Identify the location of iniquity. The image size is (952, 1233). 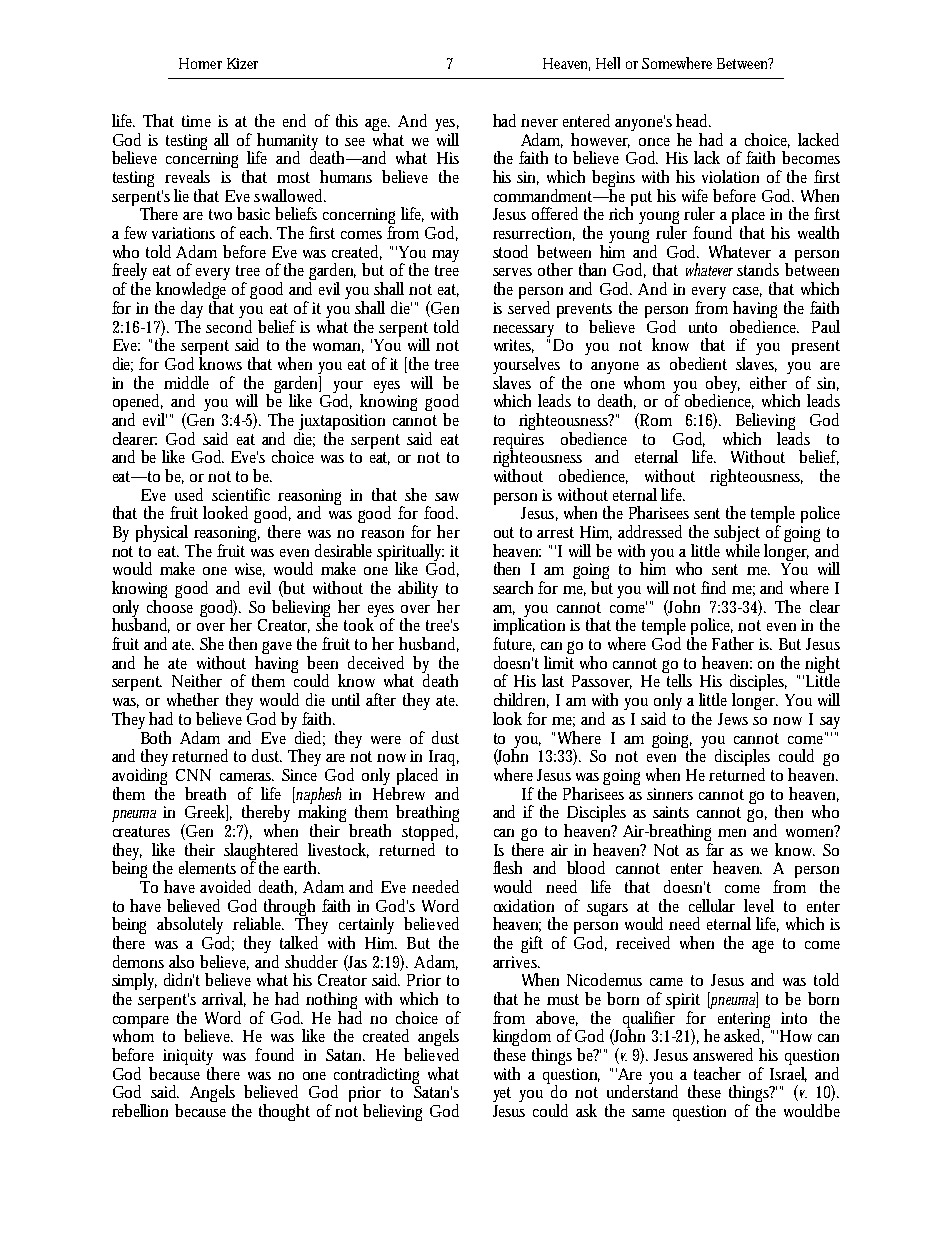
(188, 1058).
